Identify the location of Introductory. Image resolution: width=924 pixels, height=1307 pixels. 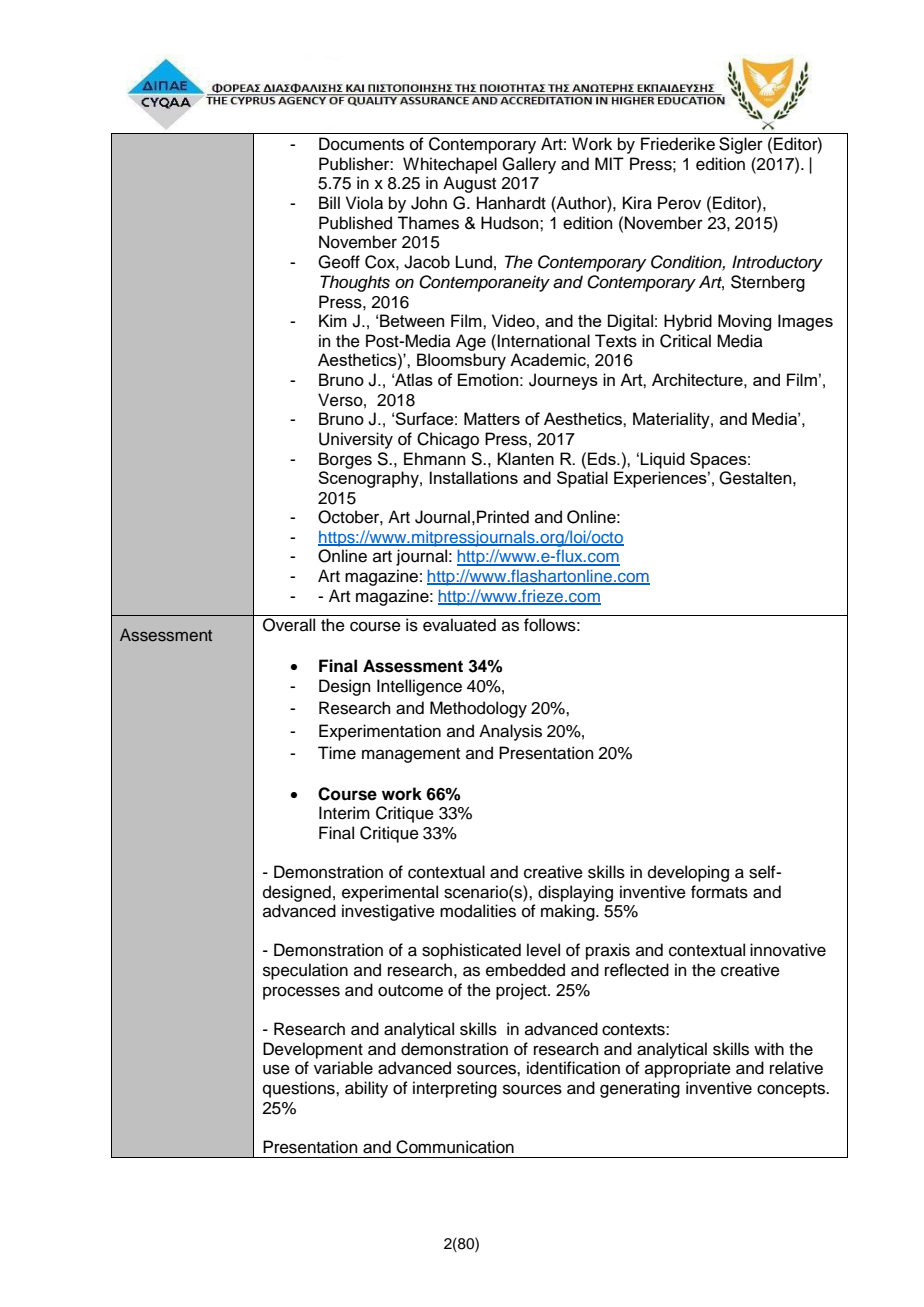
(777, 263).
